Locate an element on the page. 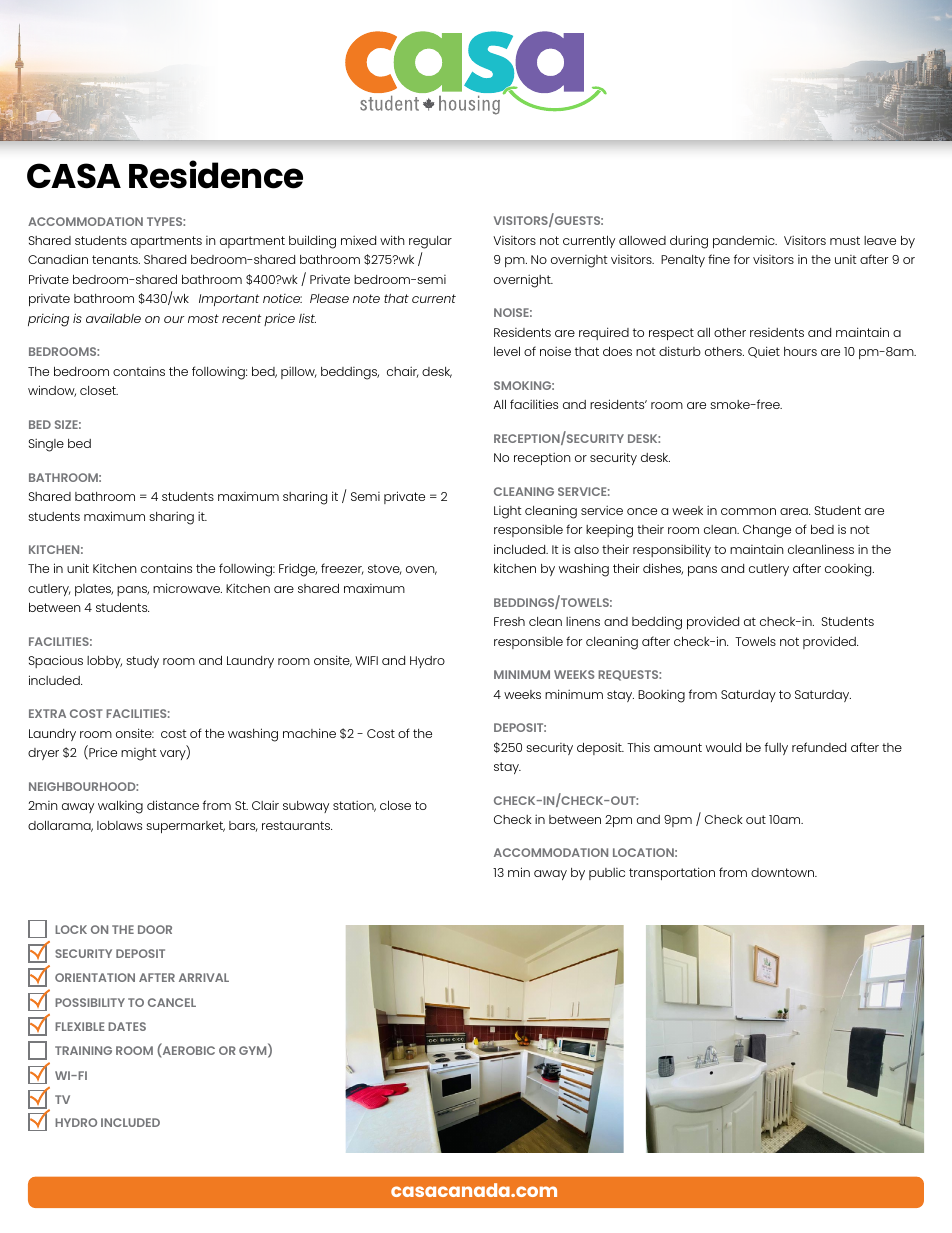 This page has height=1233, width=952. ARRIVAL is located at coordinates (204, 977).
